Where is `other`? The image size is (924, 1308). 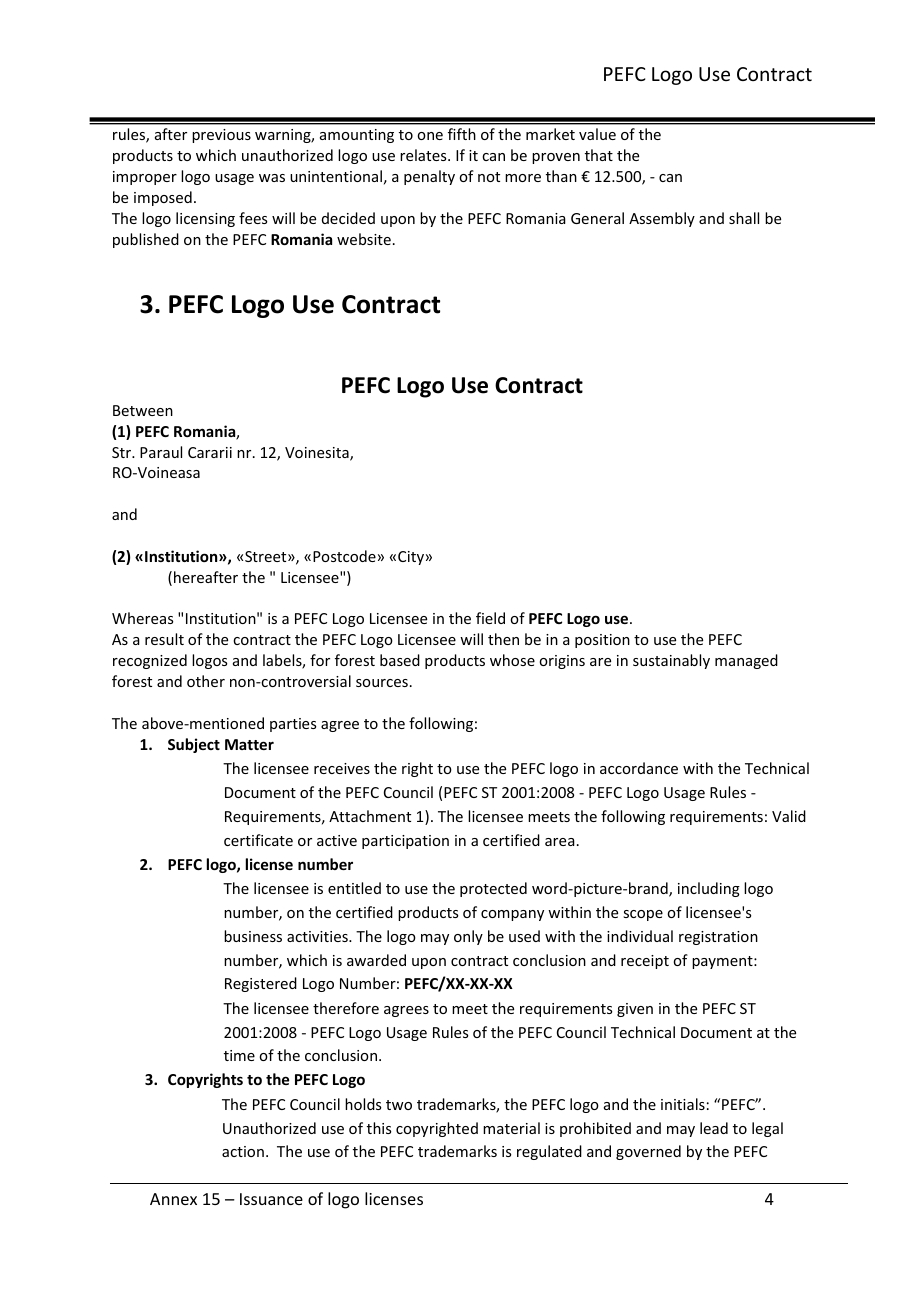 other is located at coordinates (206, 681).
